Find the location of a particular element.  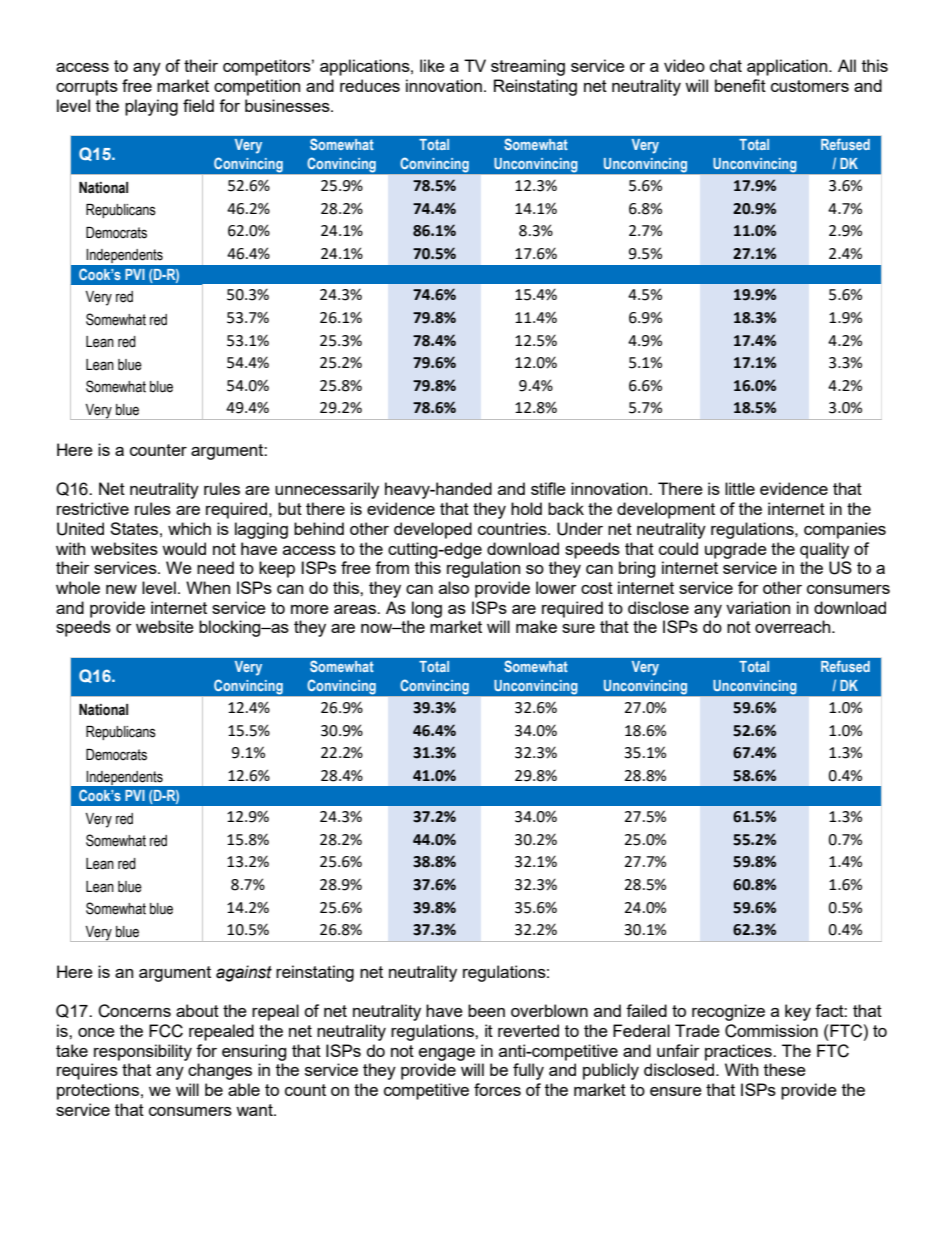

benefit is located at coordinates (740, 85).
